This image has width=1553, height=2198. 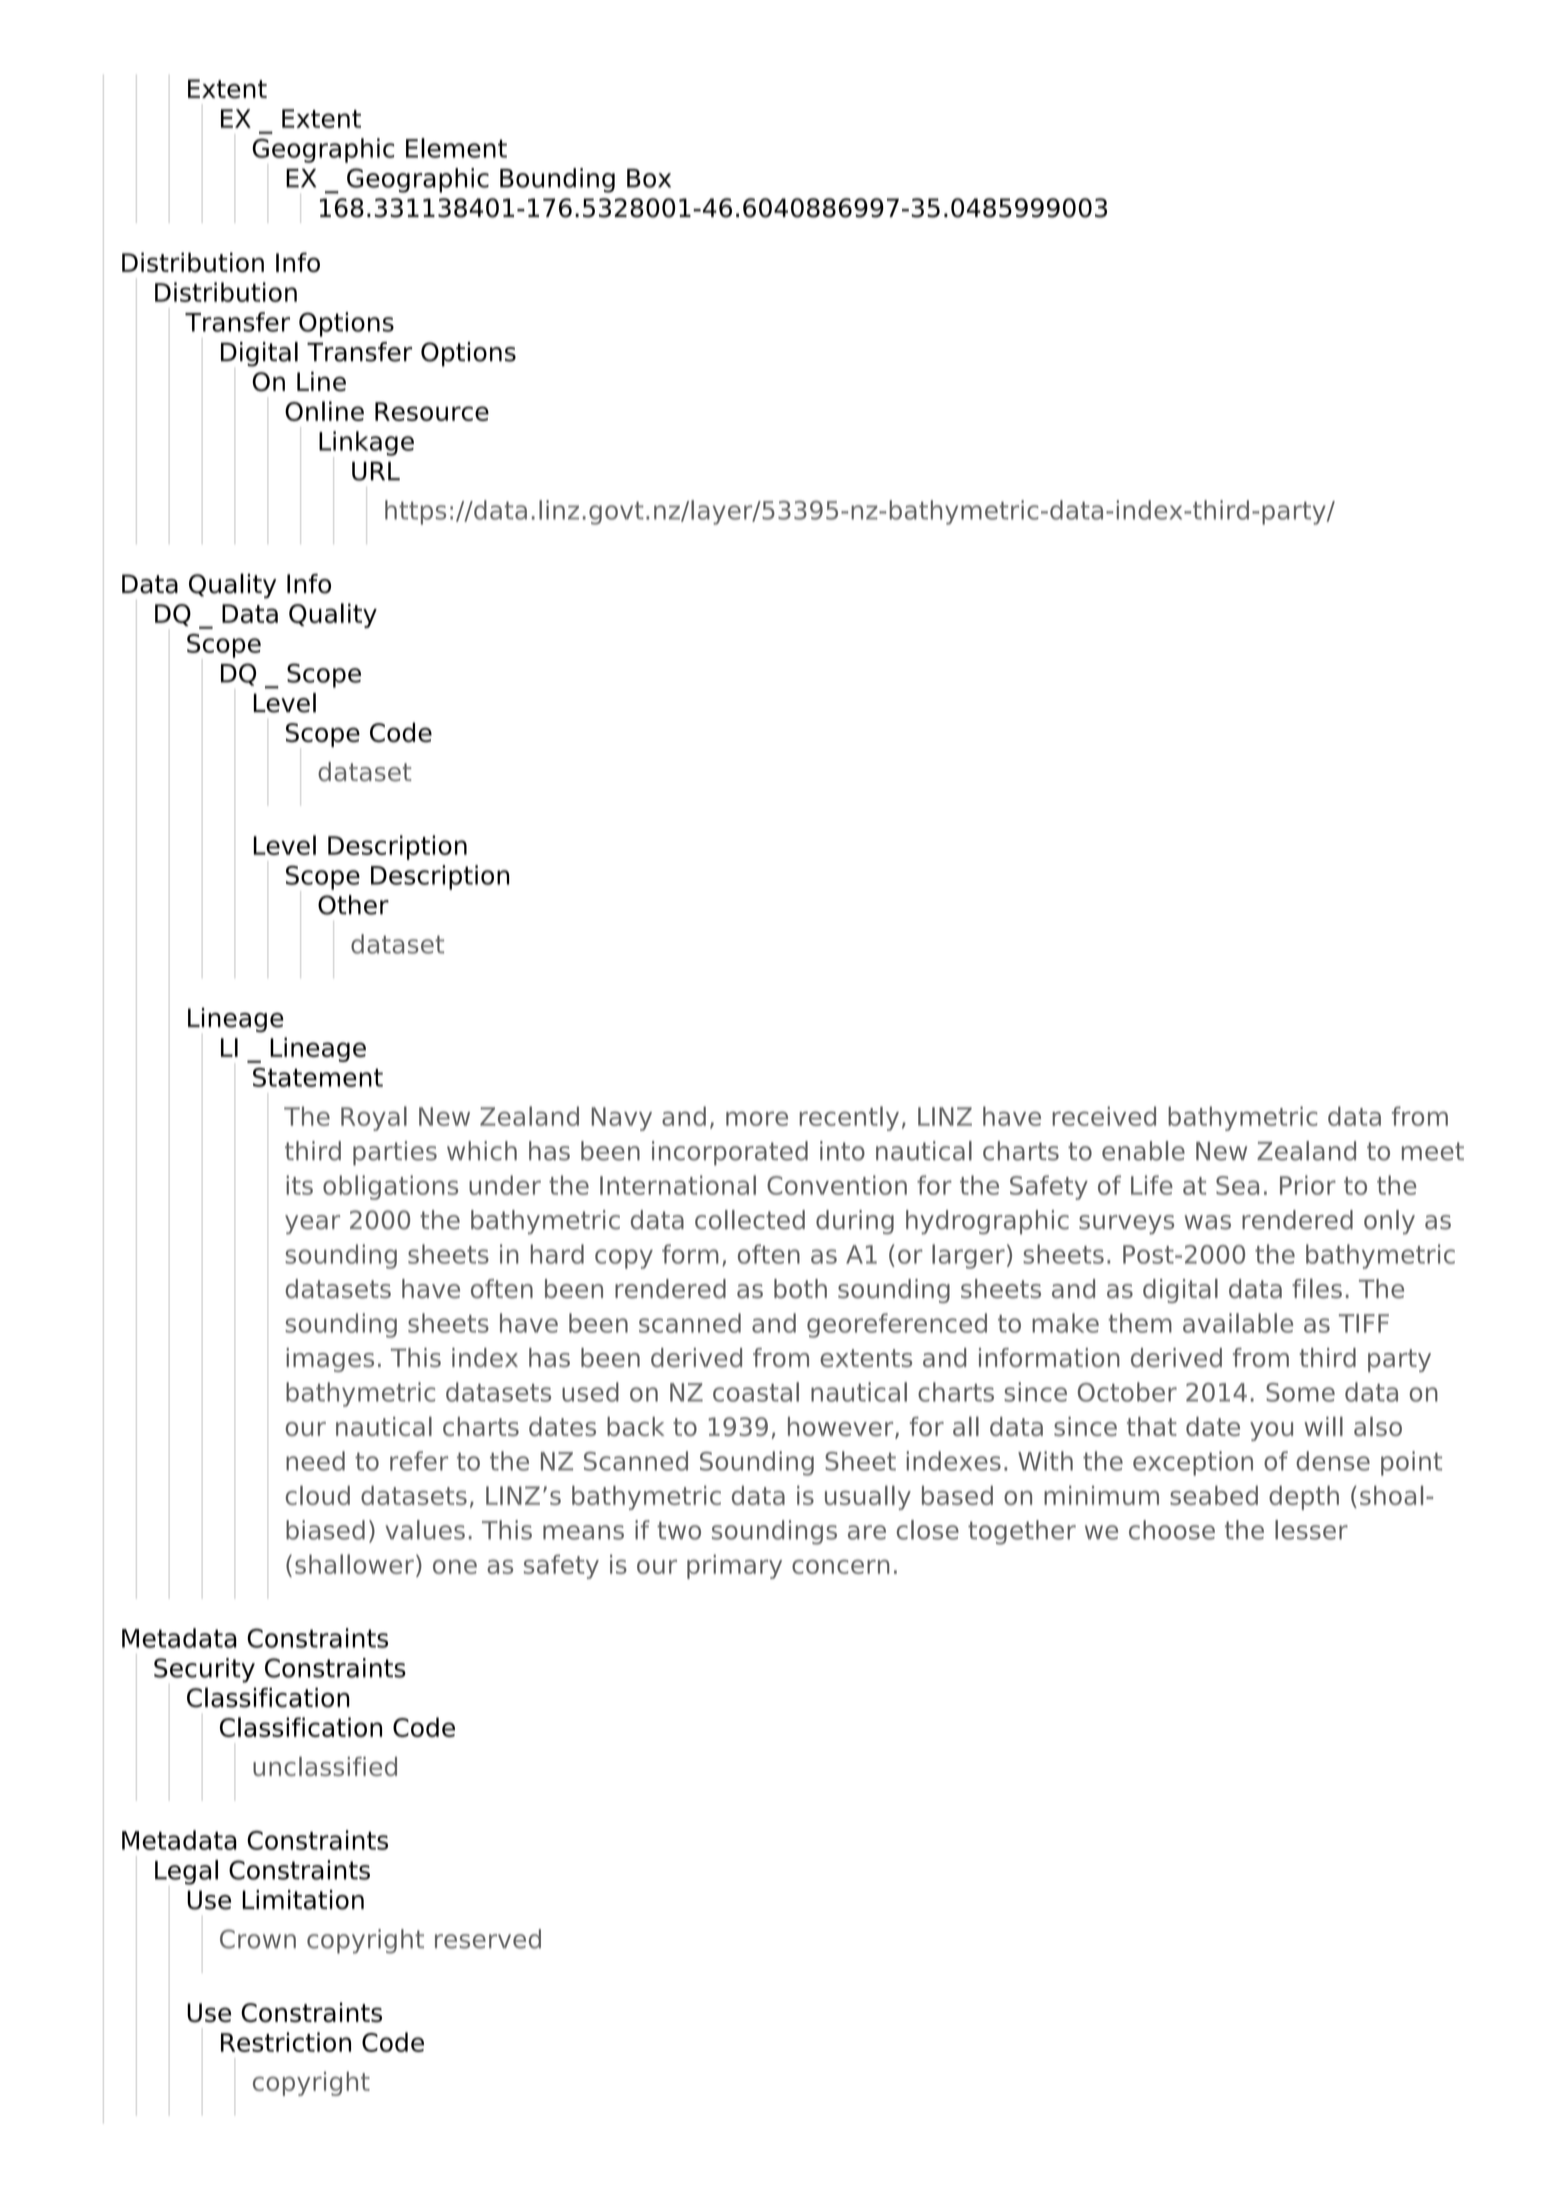 I want to click on Bounding, so click(x=557, y=180).
